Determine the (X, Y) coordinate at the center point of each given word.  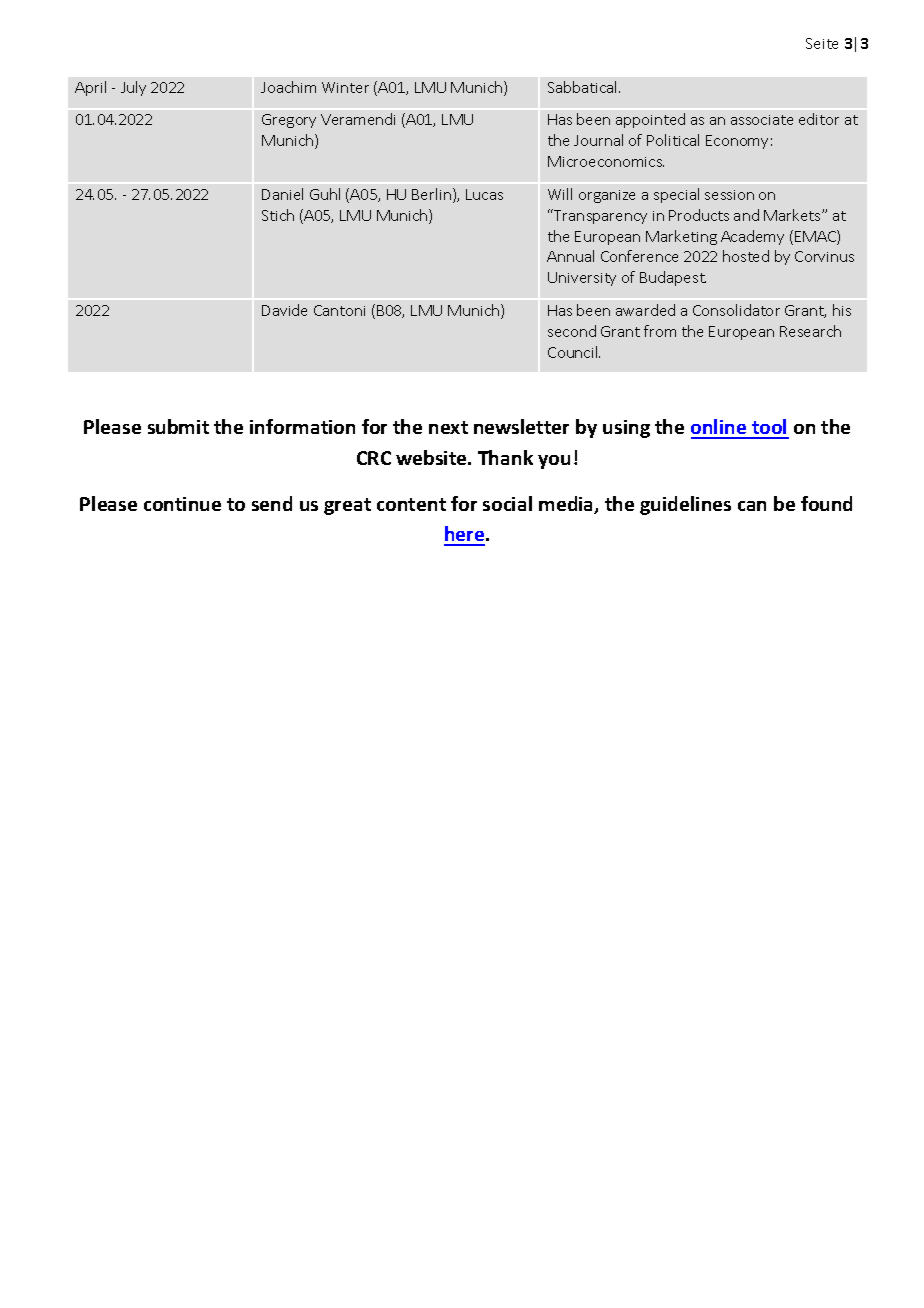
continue (182, 504)
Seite (822, 43)
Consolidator (736, 310)
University (582, 279)
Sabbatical (584, 87)
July (133, 88)
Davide (284, 310)
